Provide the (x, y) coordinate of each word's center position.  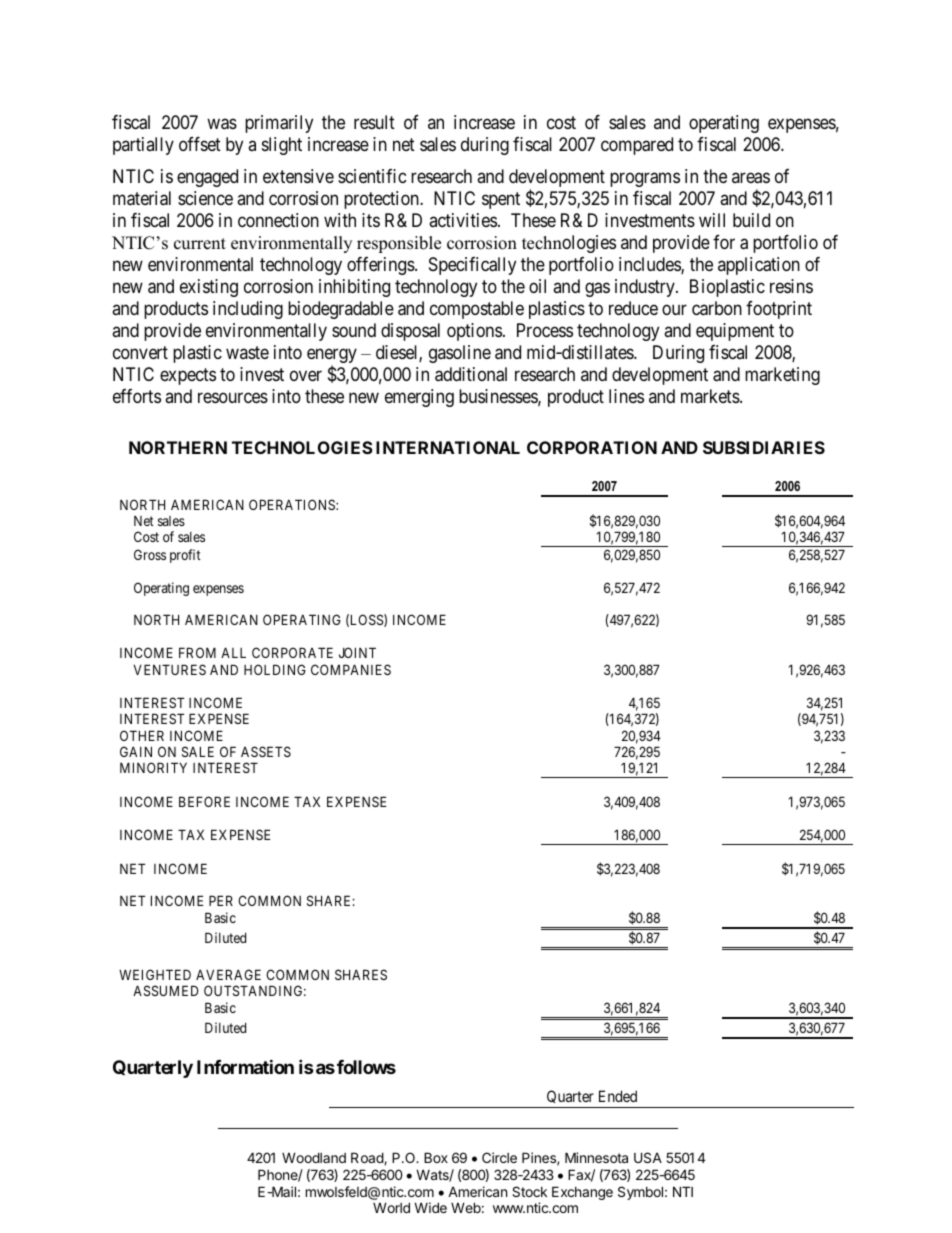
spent (501, 200)
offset (200, 144)
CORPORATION (592, 447)
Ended (618, 1096)
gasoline (460, 354)
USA (648, 1157)
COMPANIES (351, 669)
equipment (735, 332)
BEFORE (204, 801)
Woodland (314, 1157)
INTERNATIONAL (448, 447)
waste (247, 352)
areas (751, 178)
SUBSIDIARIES (764, 447)
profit (185, 556)
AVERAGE (228, 974)
